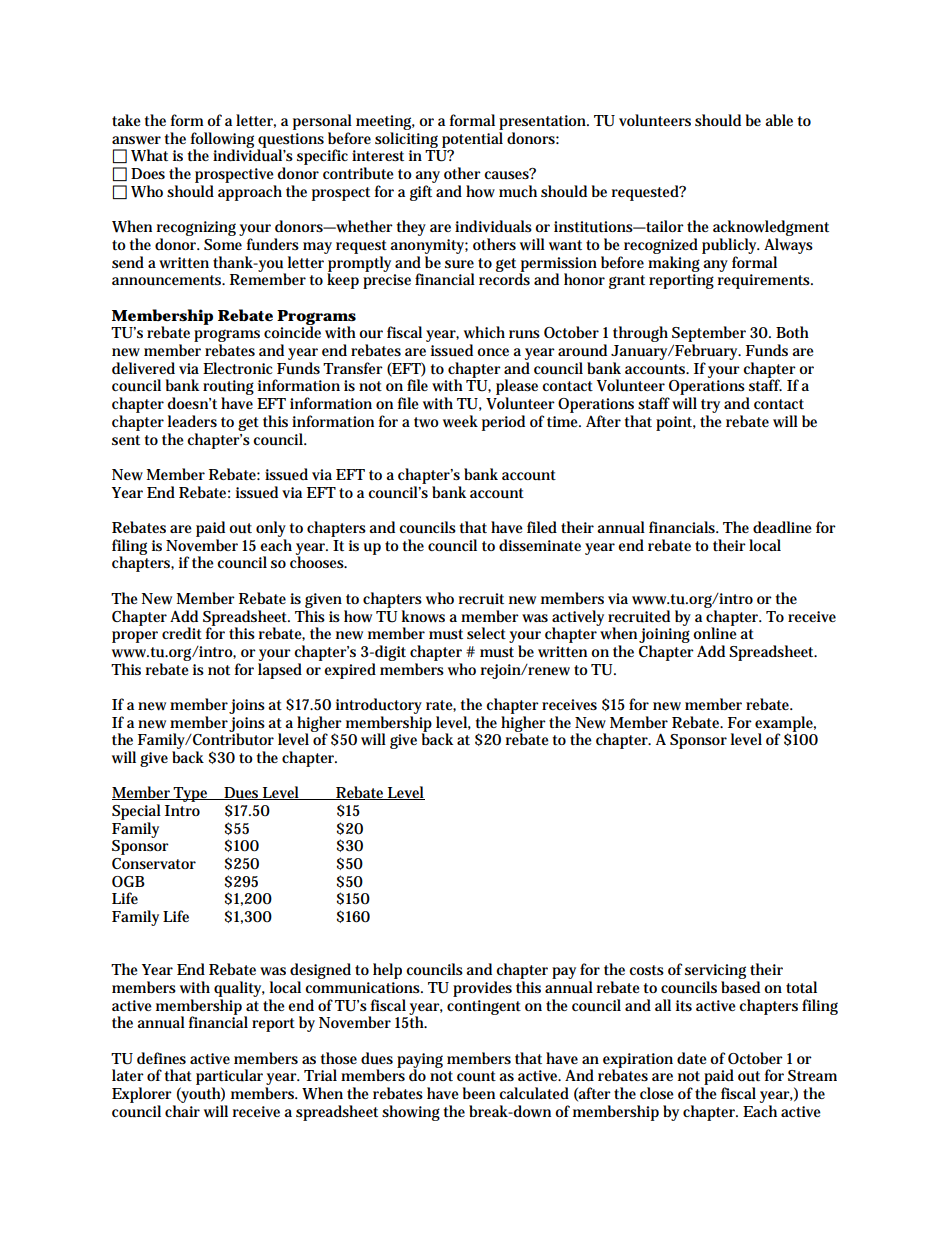 This page has width=952, height=1233. I want to click on following, so click(224, 141).
